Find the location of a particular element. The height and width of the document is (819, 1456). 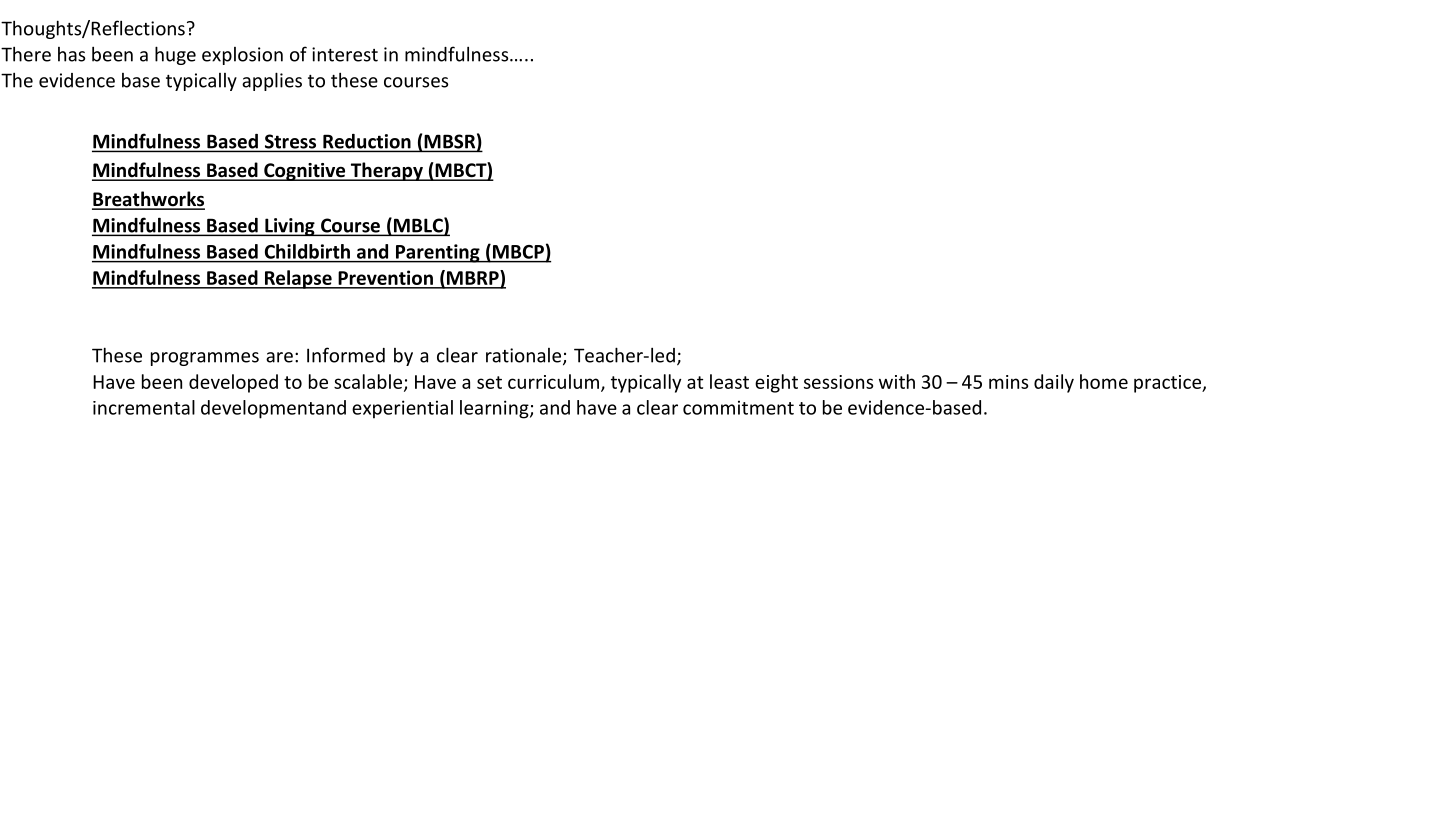

mins is located at coordinates (1008, 382).
